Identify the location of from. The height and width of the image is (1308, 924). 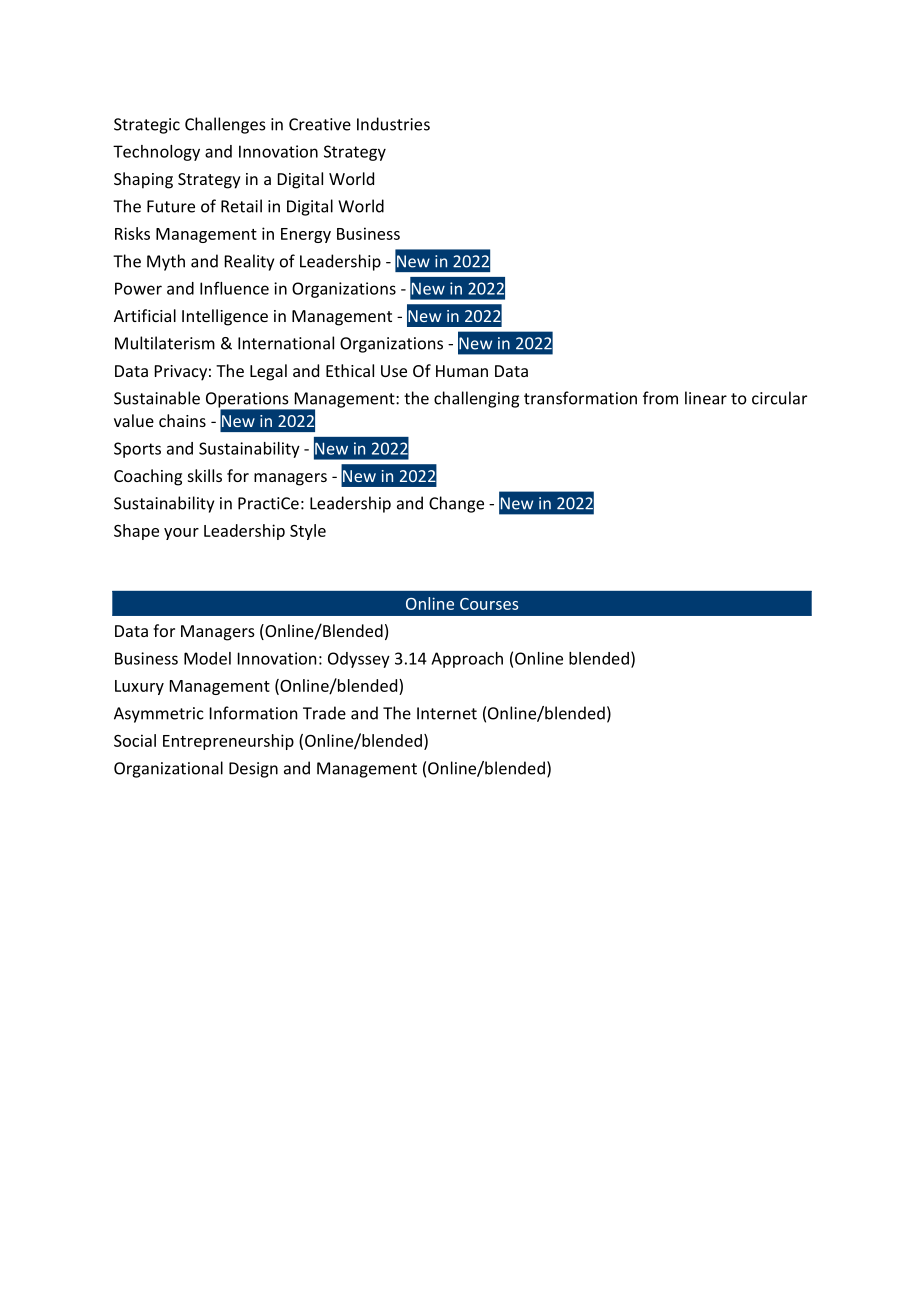
(660, 398).
